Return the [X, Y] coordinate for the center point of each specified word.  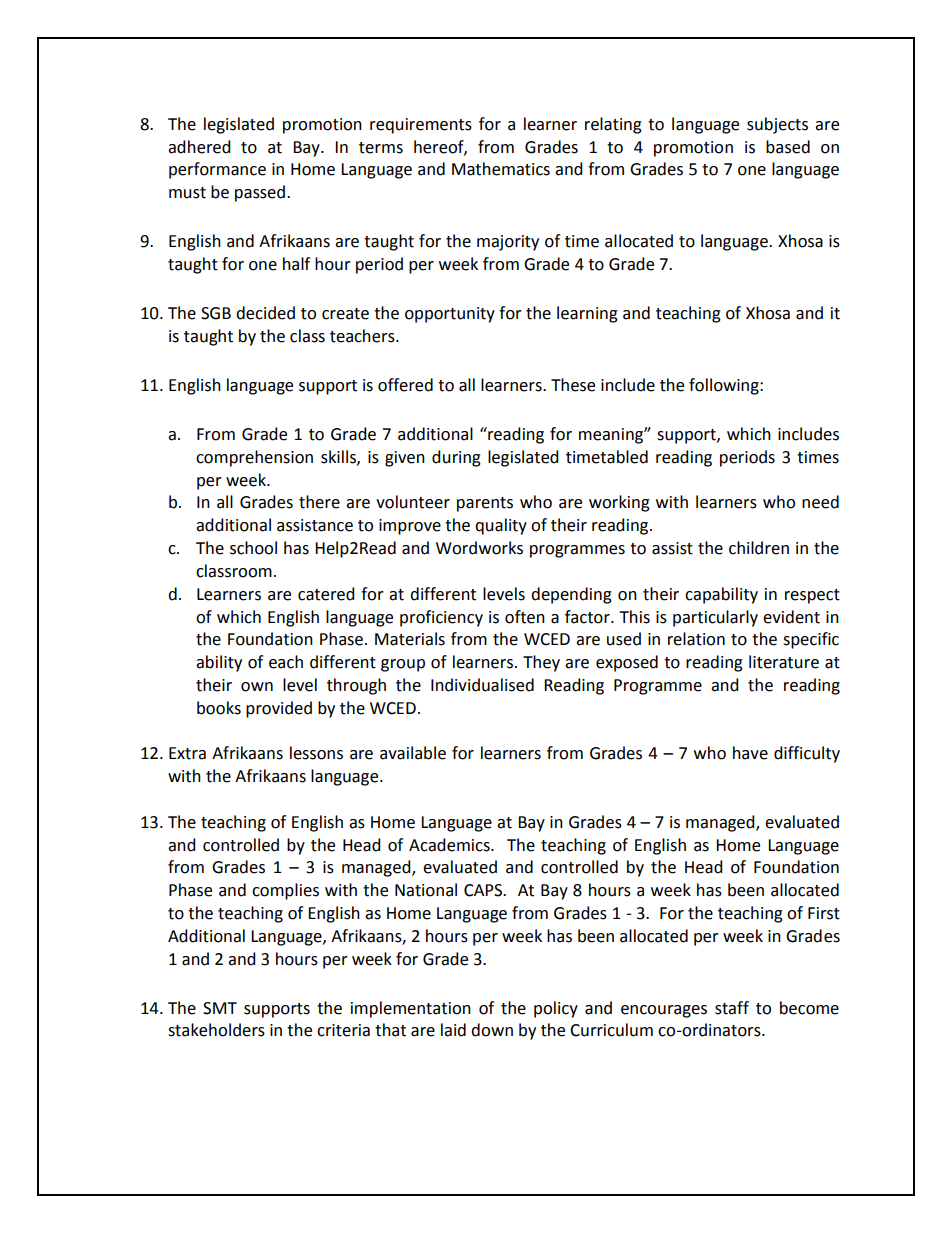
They [541, 663]
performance [217, 170]
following [725, 386]
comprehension [254, 458]
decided [265, 313]
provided [279, 709]
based [788, 147]
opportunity [450, 315]
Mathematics [501, 169]
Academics [450, 845]
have [750, 753]
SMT [220, 1008]
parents [485, 504]
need [820, 502]
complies [285, 891]
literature [784, 662]
